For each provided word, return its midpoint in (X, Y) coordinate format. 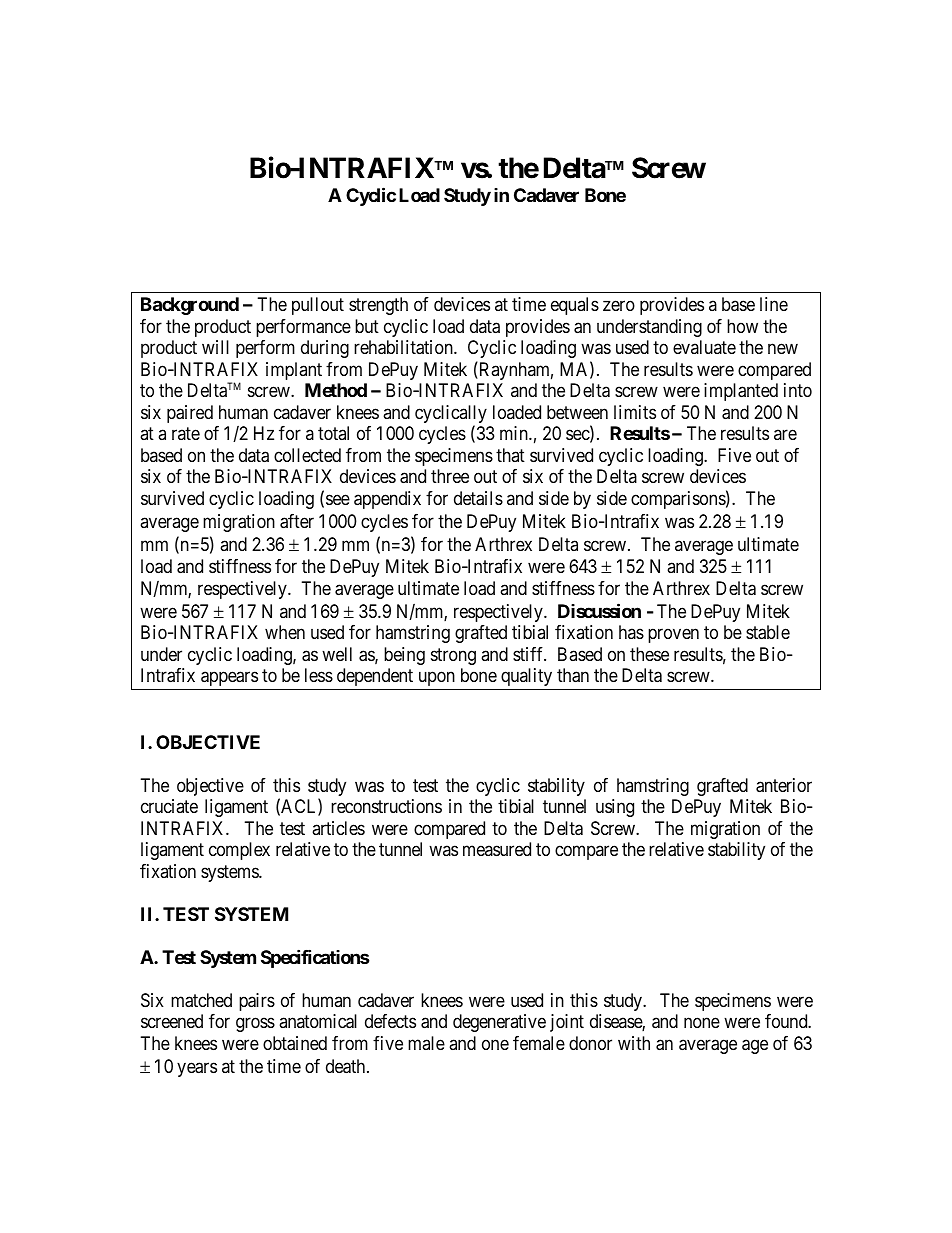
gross (255, 1025)
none (702, 1023)
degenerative (499, 1023)
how (742, 326)
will (215, 347)
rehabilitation (404, 347)
